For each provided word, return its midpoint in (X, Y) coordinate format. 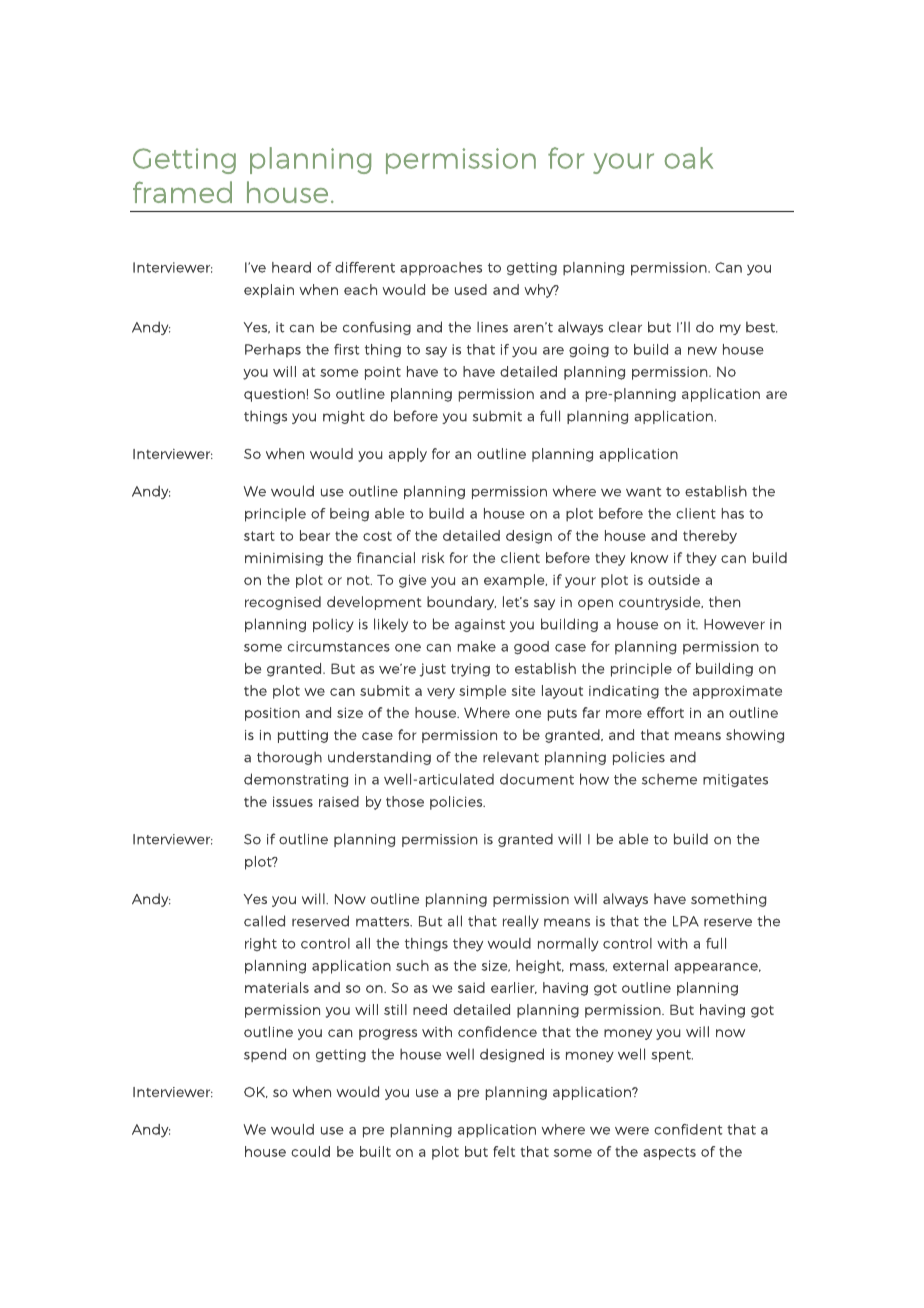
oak (689, 158)
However (734, 624)
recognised (283, 603)
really (521, 922)
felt (504, 1151)
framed (182, 192)
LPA (686, 921)
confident (688, 1129)
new (702, 351)
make (477, 646)
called (264, 921)
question (274, 395)
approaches (441, 269)
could (310, 1151)
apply (408, 455)
